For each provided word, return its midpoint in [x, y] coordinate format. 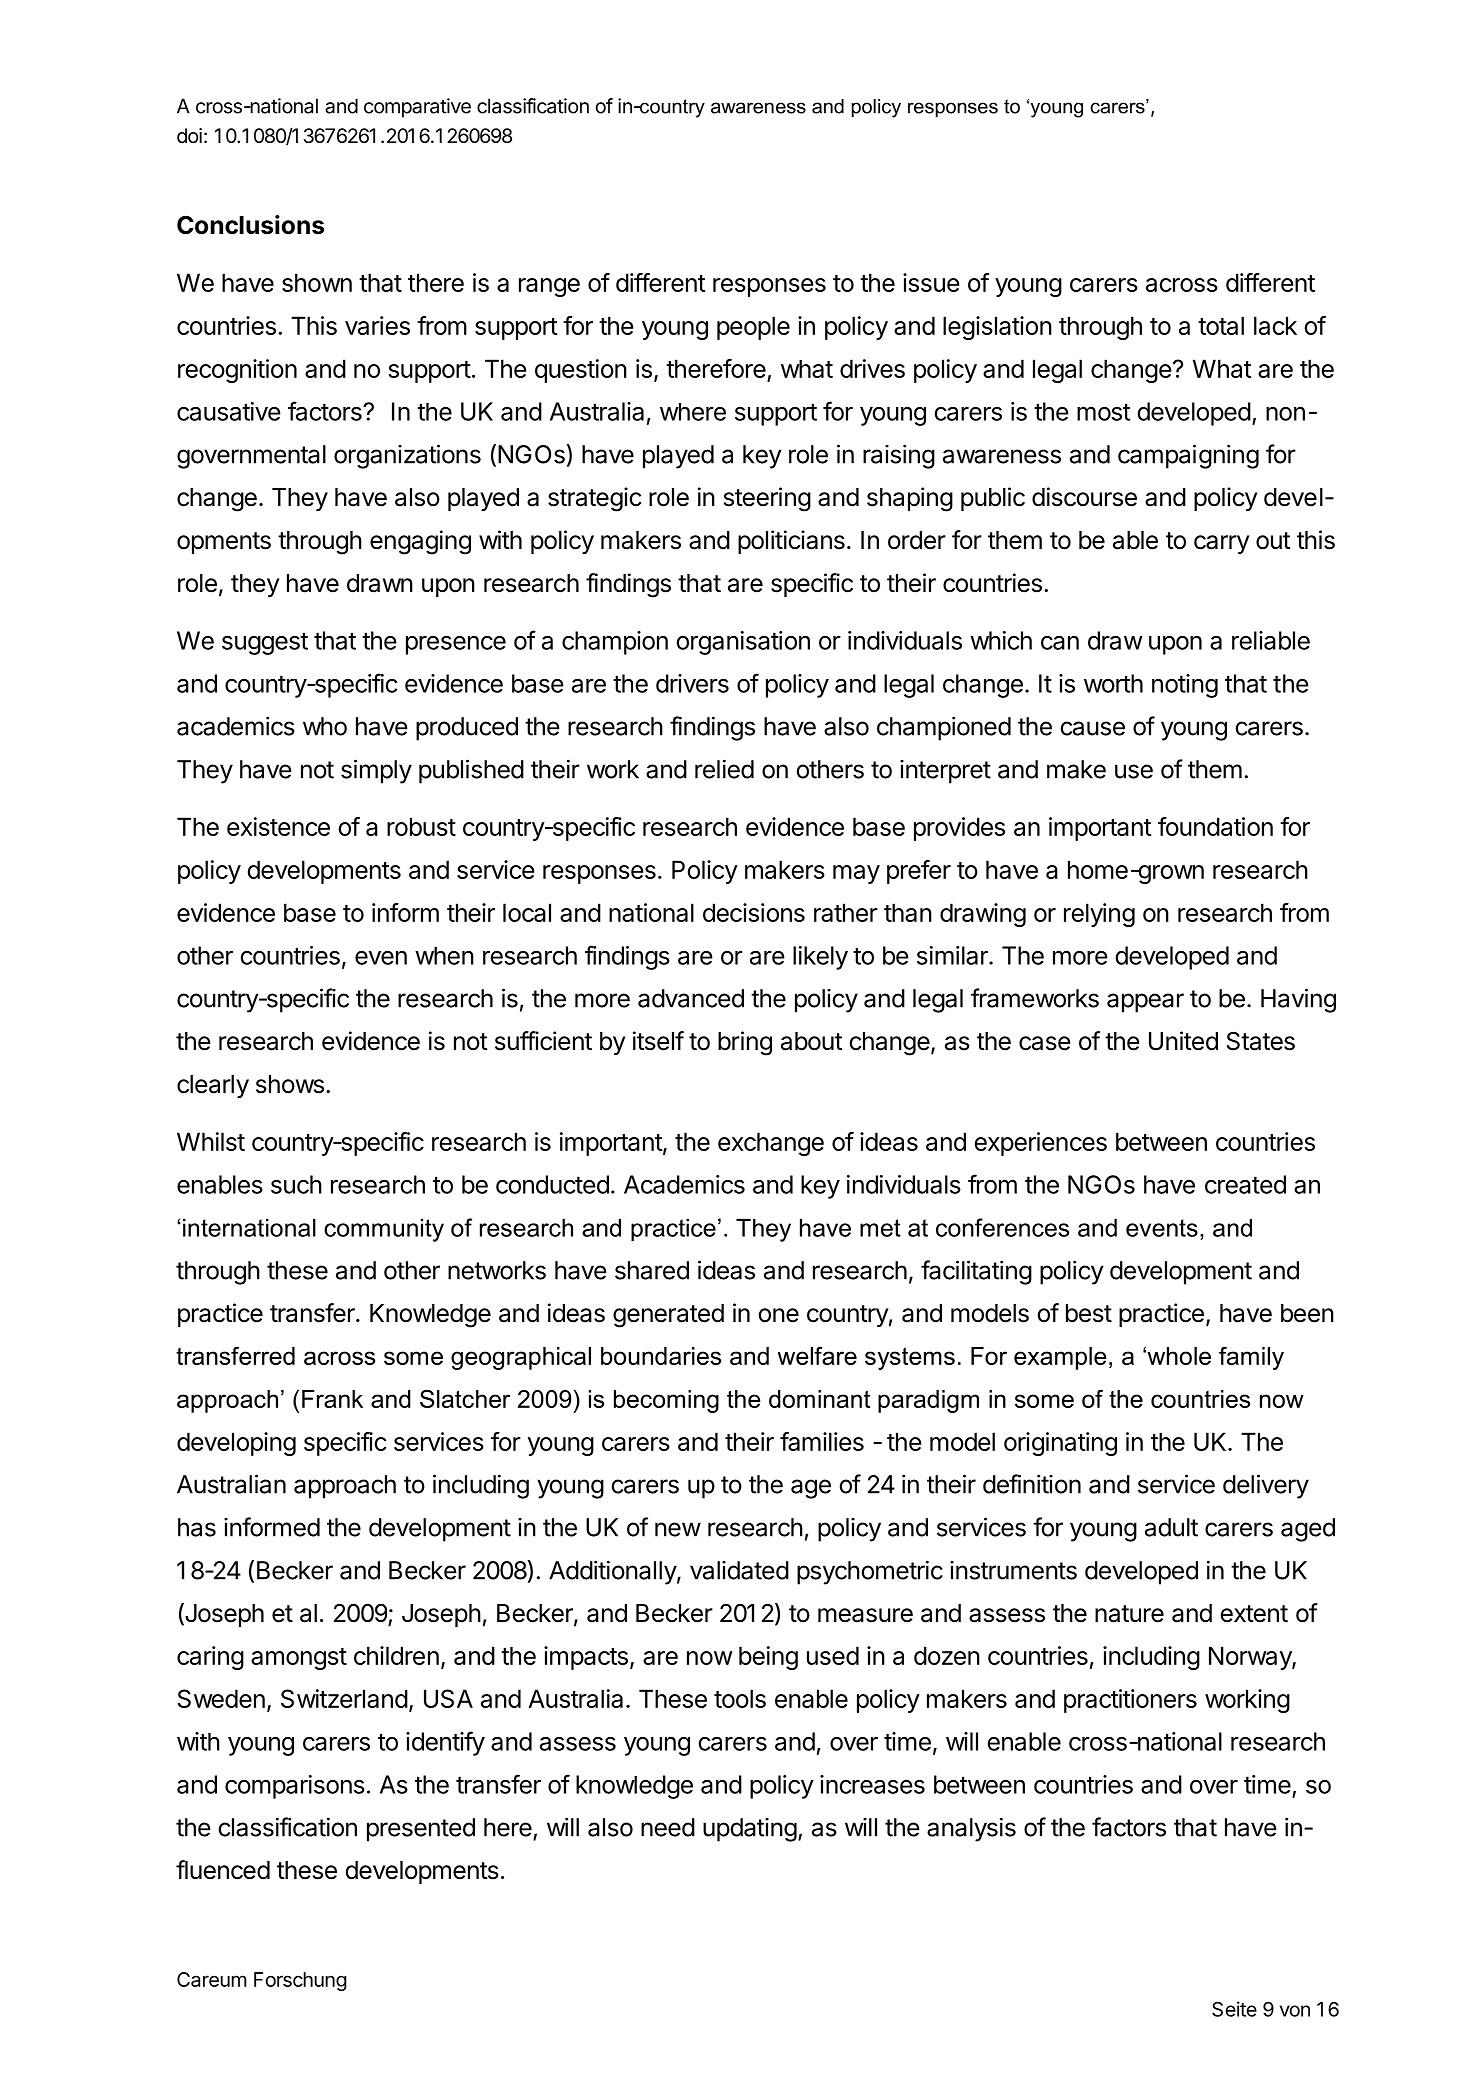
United [1183, 1041]
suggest [265, 643]
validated [739, 1570]
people [753, 328]
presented [421, 1830]
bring [745, 1043]
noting [1185, 686]
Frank [332, 1399]
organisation [743, 643]
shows [290, 1084]
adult [1171, 1527]
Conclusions [250, 225]
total [1221, 325]
